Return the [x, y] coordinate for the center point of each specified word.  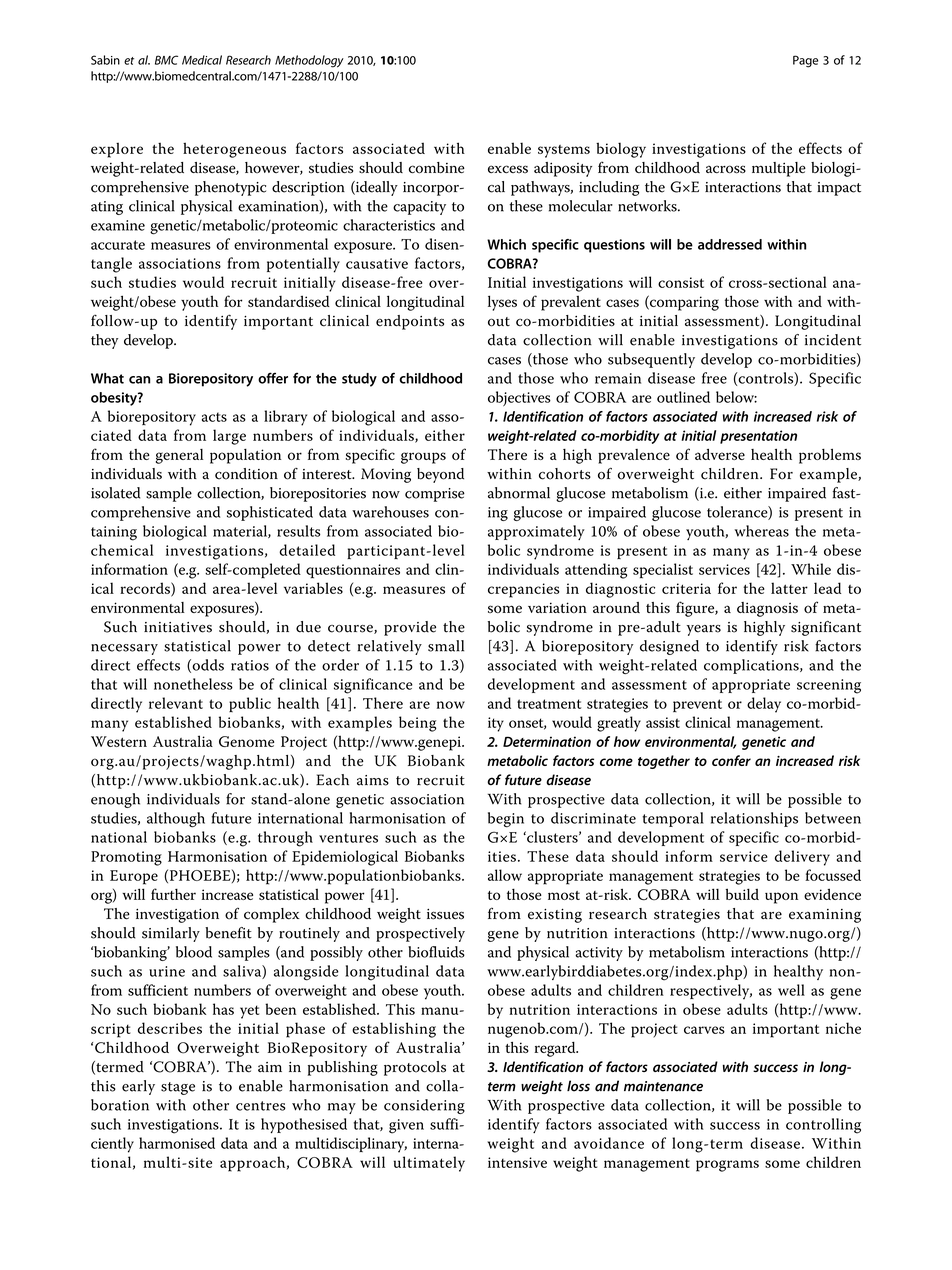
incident [833, 340]
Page [805, 61]
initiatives [178, 627]
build [742, 894]
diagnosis [767, 609]
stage [178, 1088]
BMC [166, 60]
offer [273, 378]
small [446, 646]
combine [437, 168]
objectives [519, 398]
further [173, 894]
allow [505, 875]
